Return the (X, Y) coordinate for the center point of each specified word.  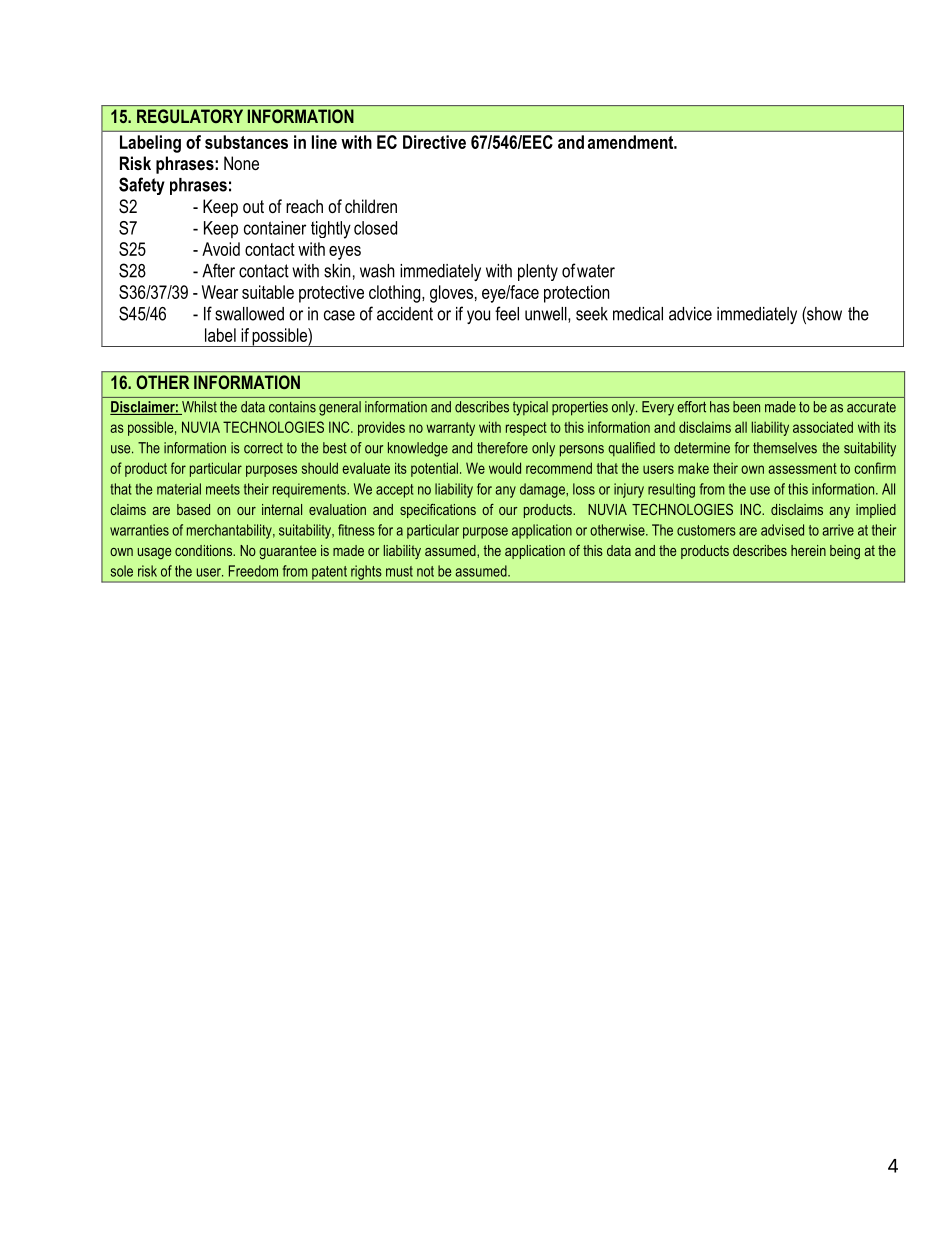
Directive (434, 142)
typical (530, 408)
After (218, 270)
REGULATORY (190, 116)
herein (808, 550)
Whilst (198, 408)
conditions (205, 550)
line (324, 142)
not (425, 571)
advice (690, 314)
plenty (538, 272)
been (746, 407)
